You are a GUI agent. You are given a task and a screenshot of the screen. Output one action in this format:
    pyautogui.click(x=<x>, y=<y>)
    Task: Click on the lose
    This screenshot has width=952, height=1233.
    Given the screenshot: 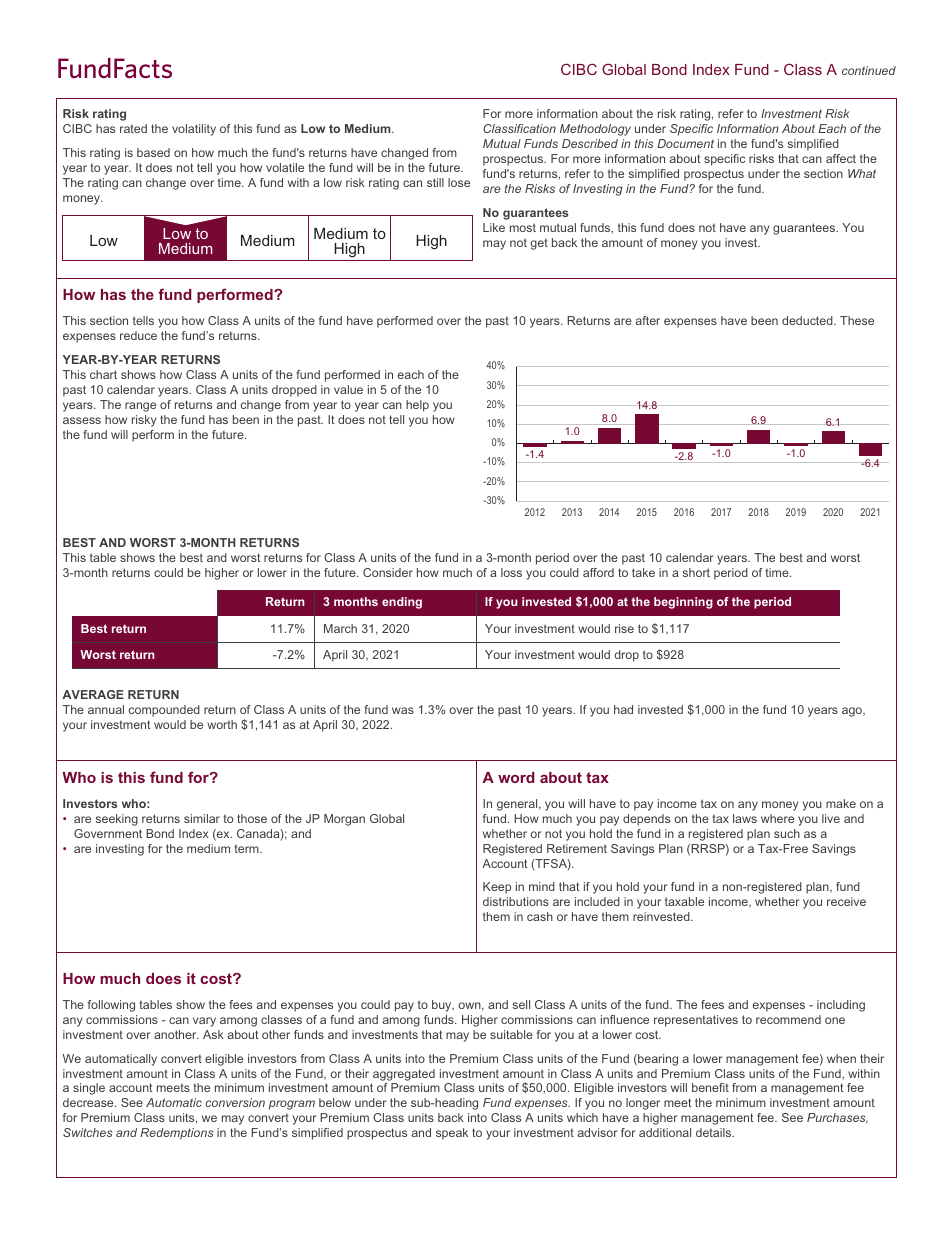 What is the action you would take?
    pyautogui.click(x=459, y=182)
